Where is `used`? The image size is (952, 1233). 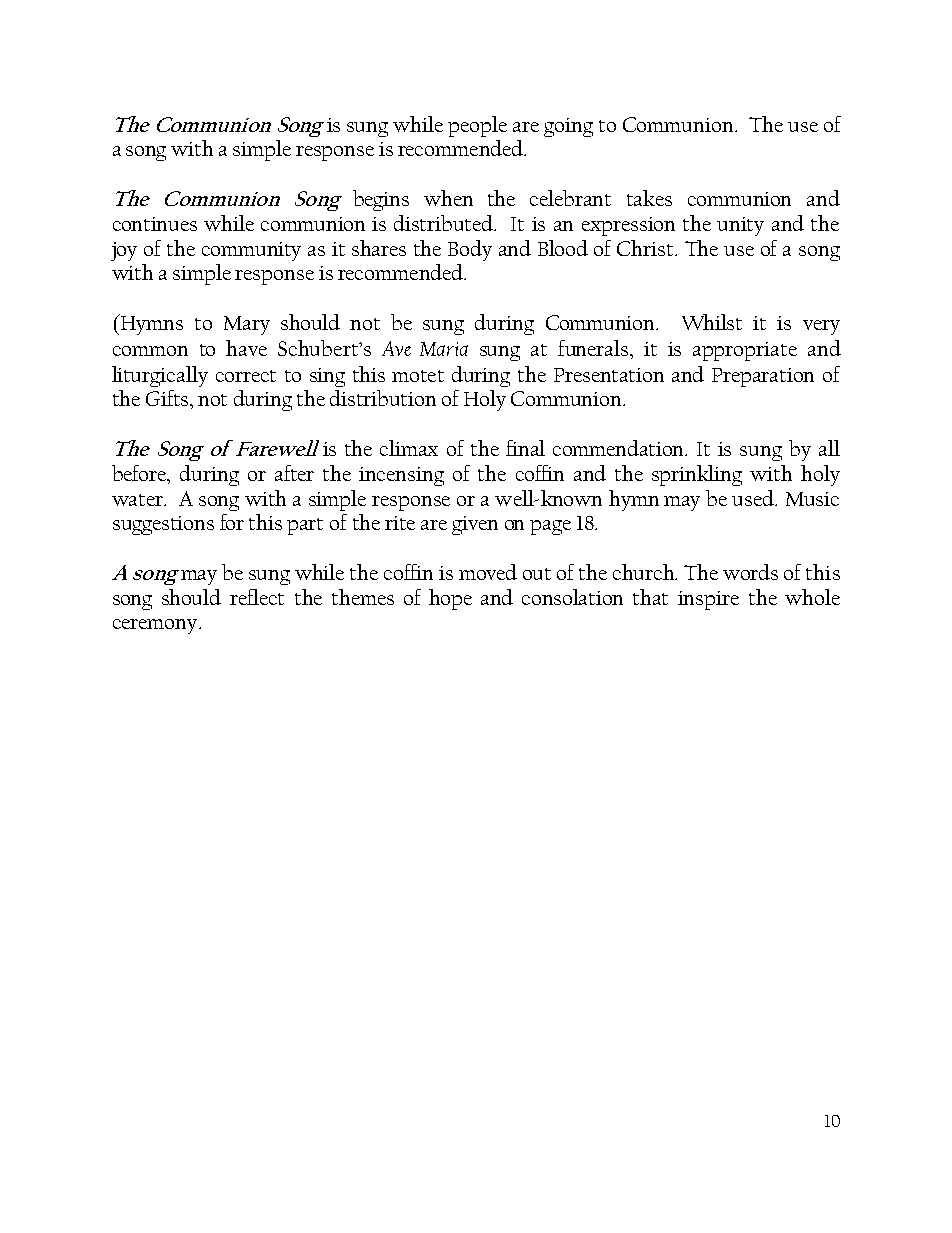
used is located at coordinates (754, 498).
